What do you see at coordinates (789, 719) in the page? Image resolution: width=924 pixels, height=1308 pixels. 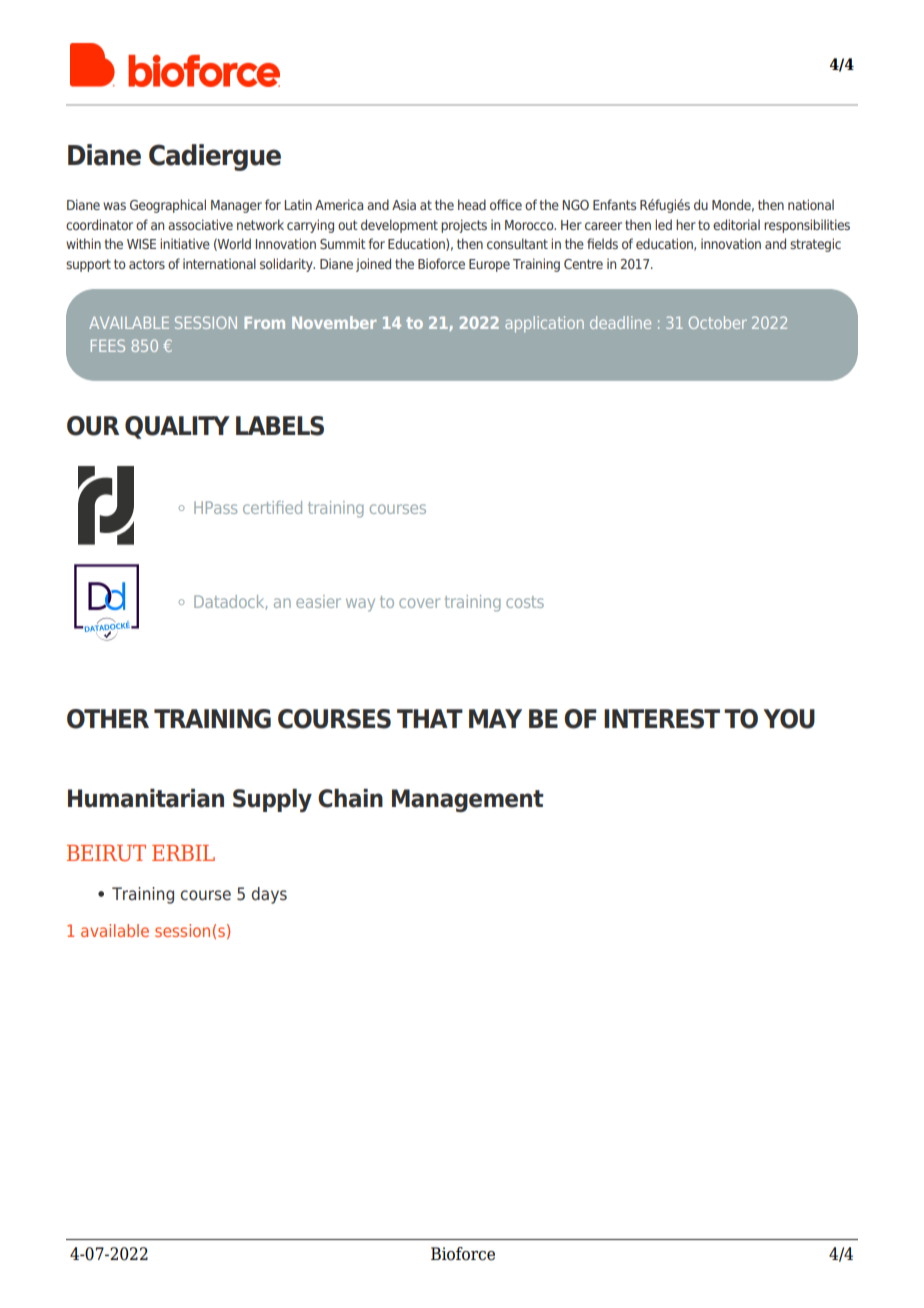 I see `YOU` at bounding box center [789, 719].
